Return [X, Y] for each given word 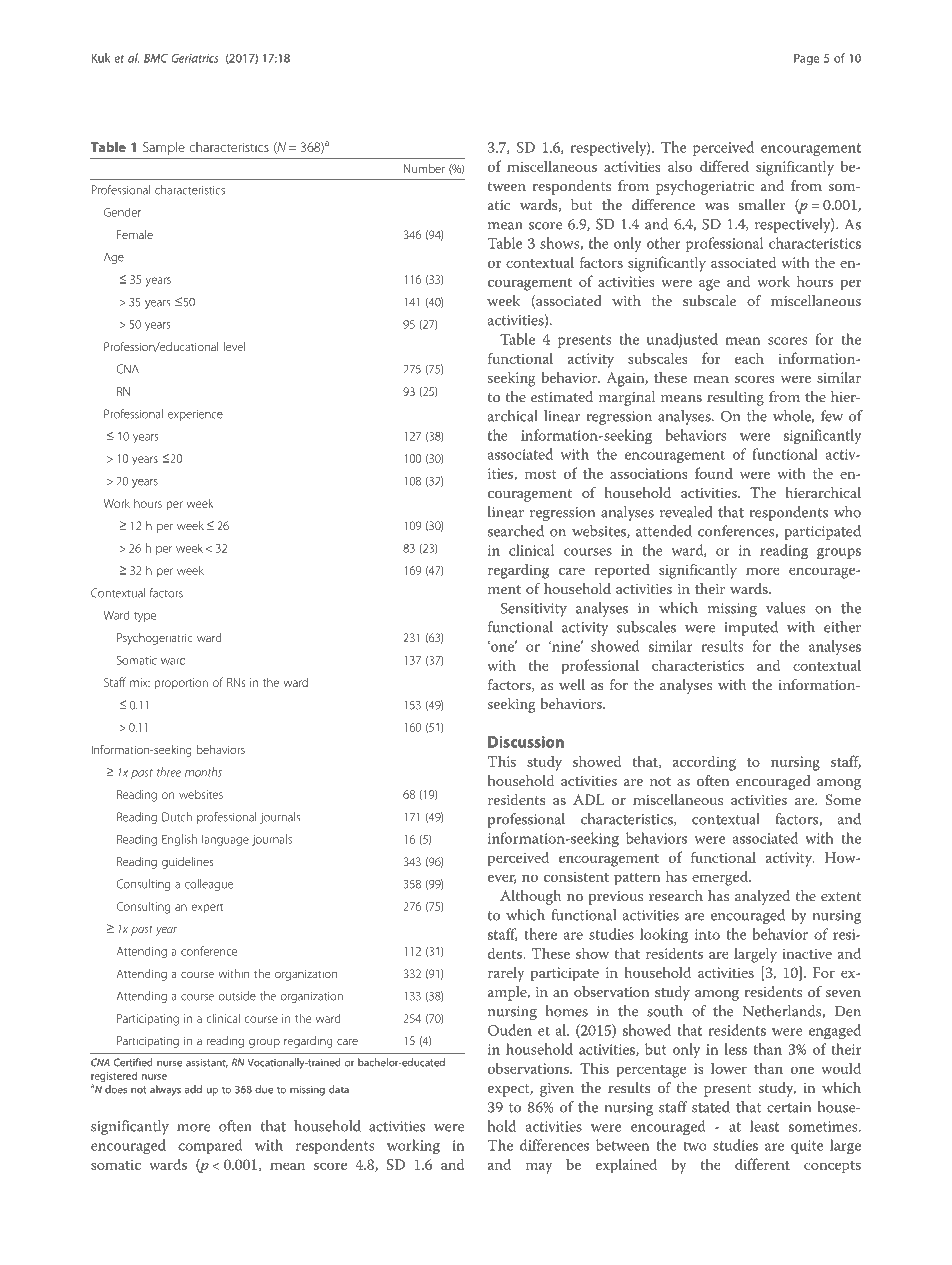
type [145, 617]
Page [806, 59]
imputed [751, 628]
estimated [562, 396]
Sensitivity [534, 609]
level [234, 346]
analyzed [762, 897]
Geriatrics [195, 58]
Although [530, 897]
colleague [209, 885]
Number [424, 168]
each [749, 358]
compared [210, 1146]
